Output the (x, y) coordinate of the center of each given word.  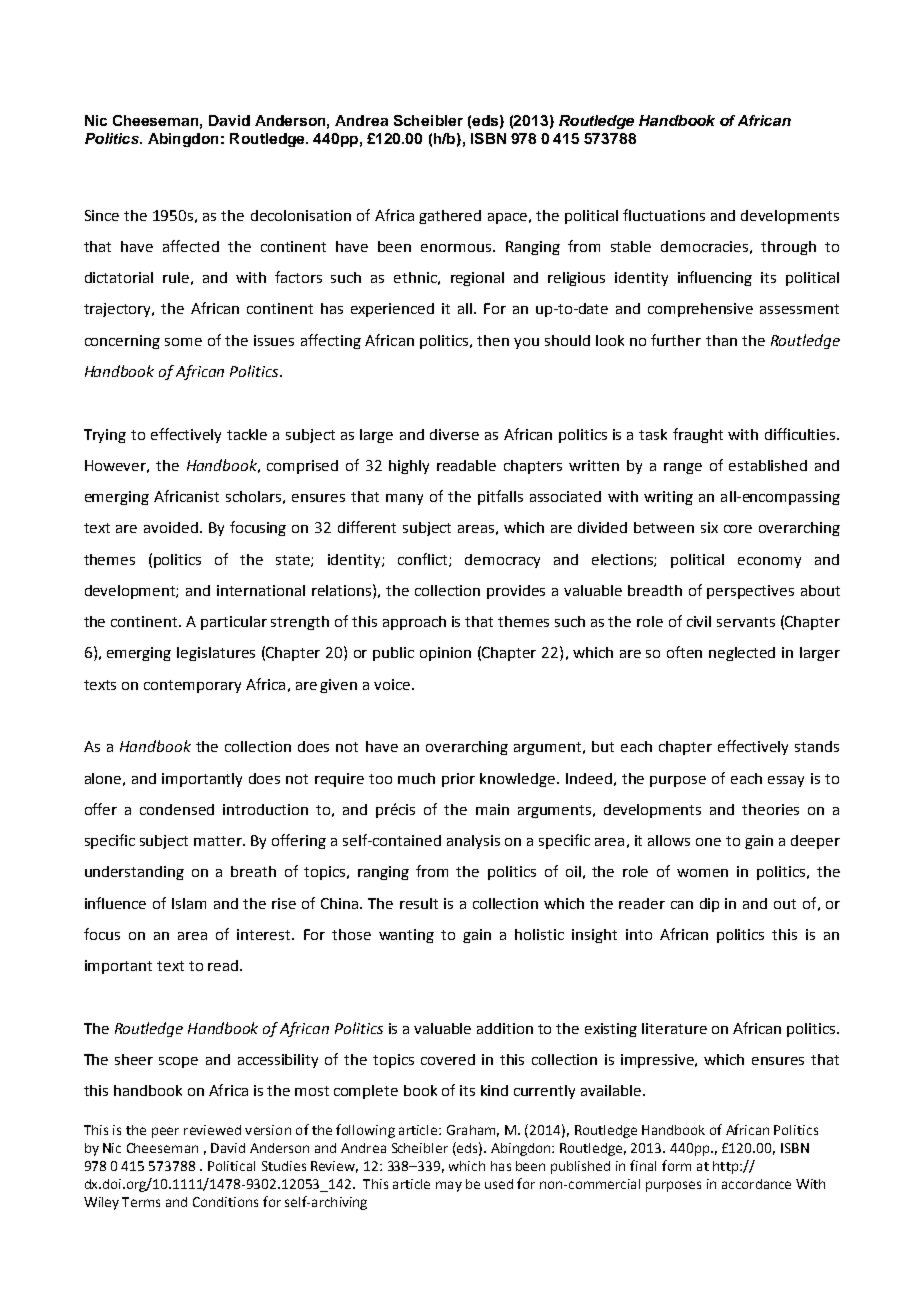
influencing (715, 278)
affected (191, 246)
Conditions (225, 1202)
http (727, 1167)
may (449, 1186)
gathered (450, 217)
